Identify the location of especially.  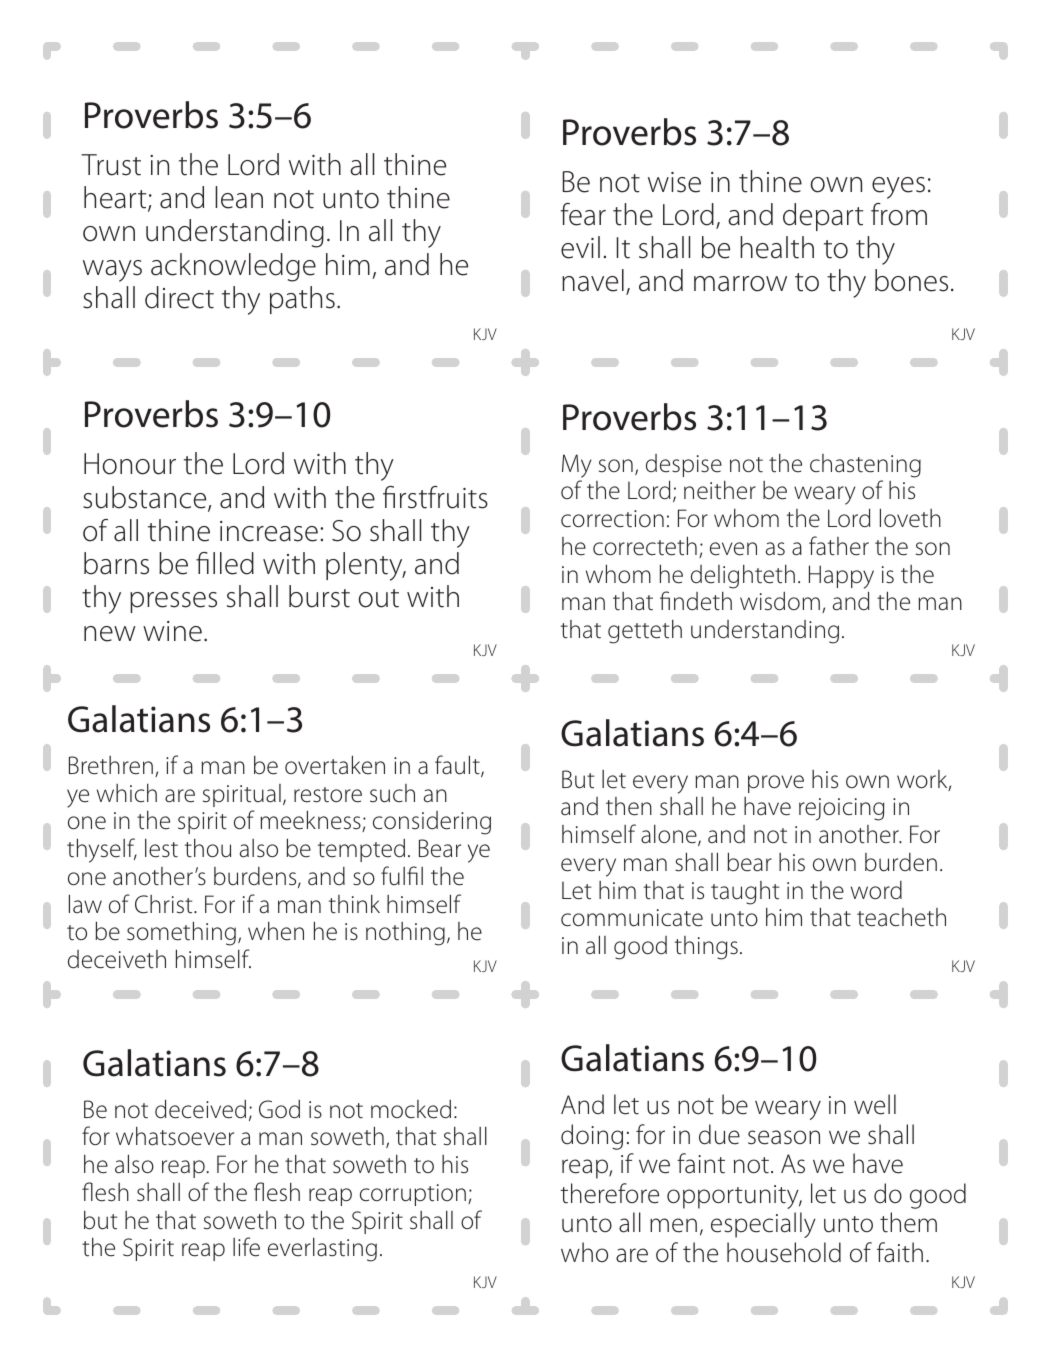
(763, 1225).
